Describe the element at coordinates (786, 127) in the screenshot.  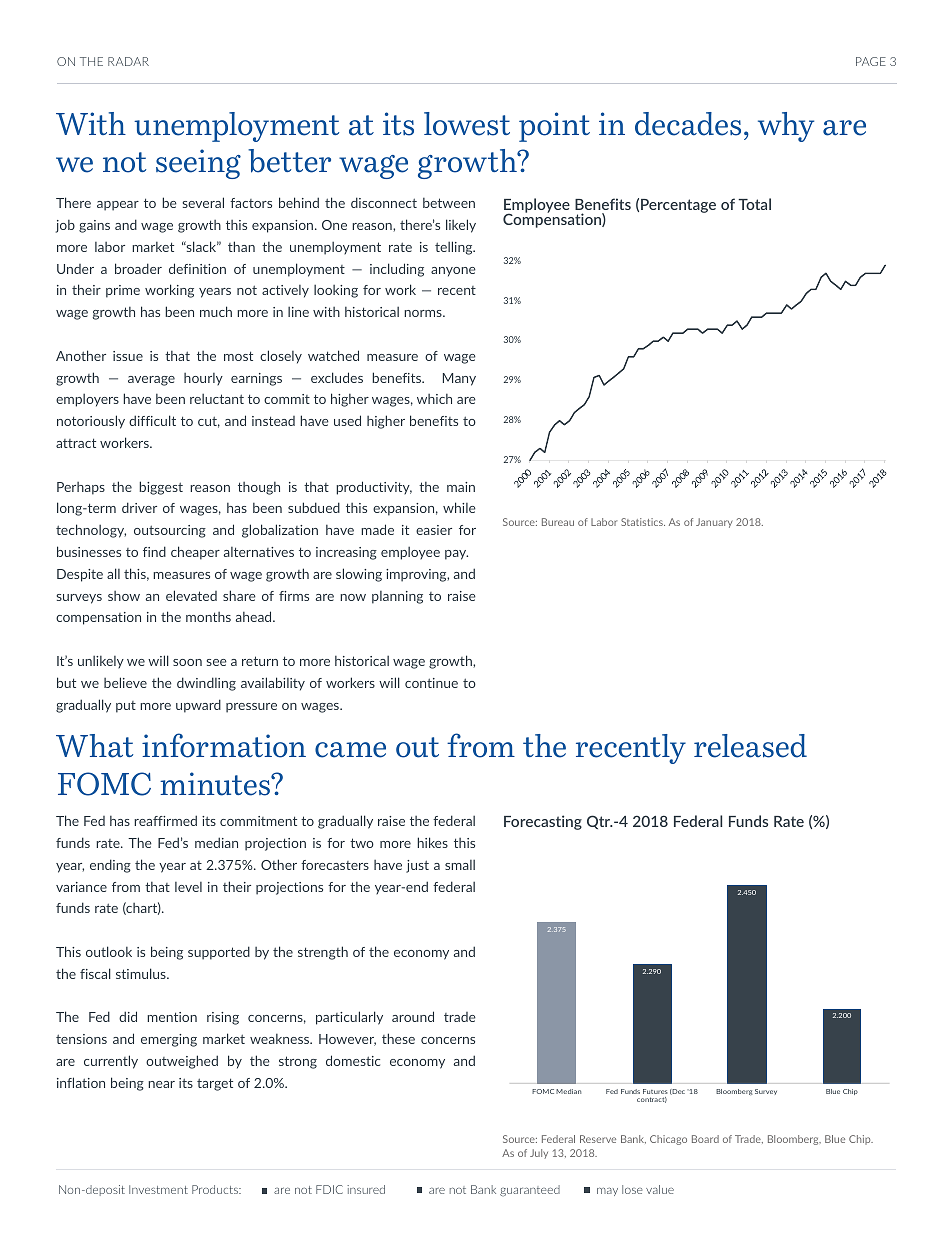
I see `why` at that location.
